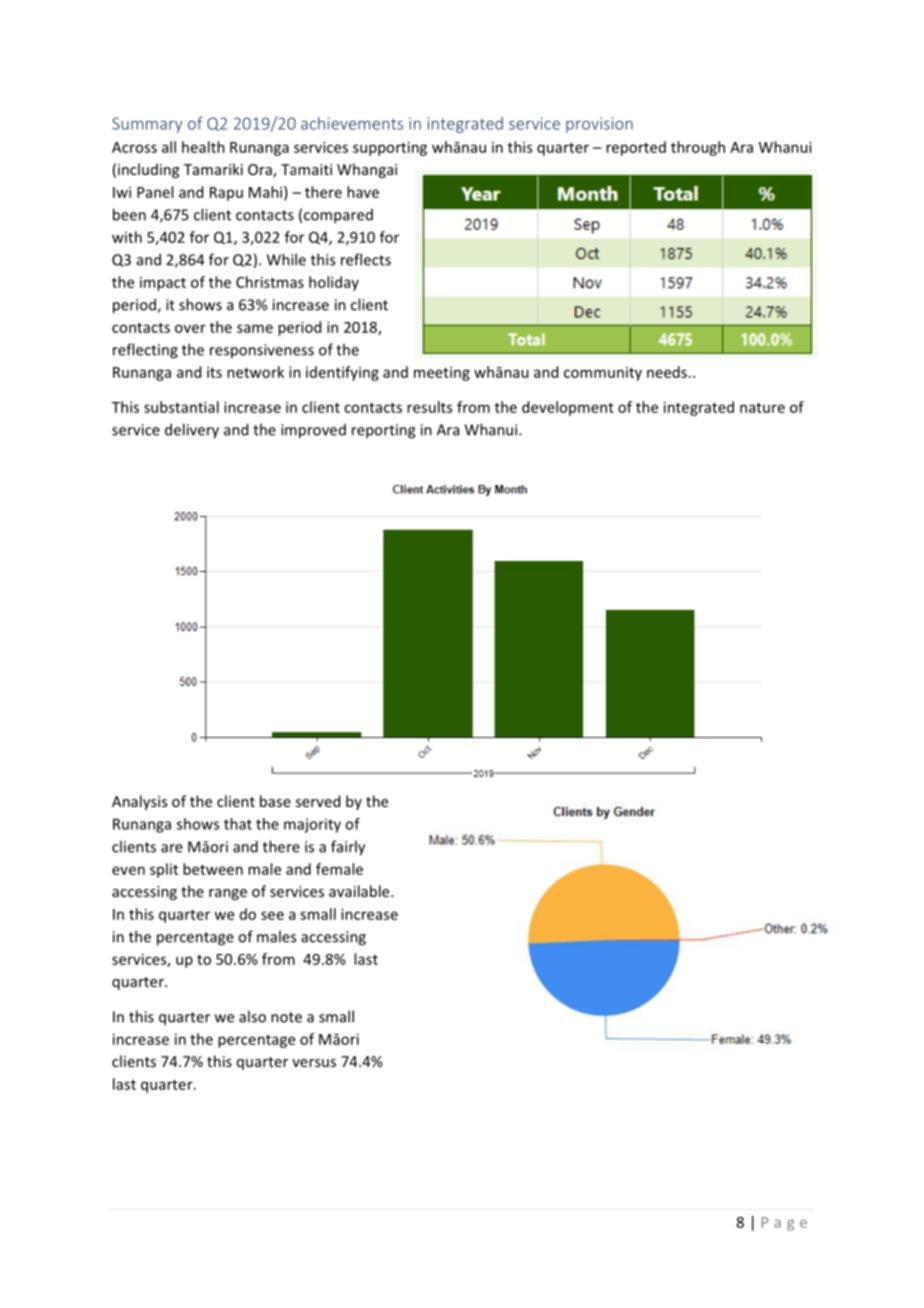  What do you see at coordinates (203, 147) in the screenshot?
I see `health` at bounding box center [203, 147].
